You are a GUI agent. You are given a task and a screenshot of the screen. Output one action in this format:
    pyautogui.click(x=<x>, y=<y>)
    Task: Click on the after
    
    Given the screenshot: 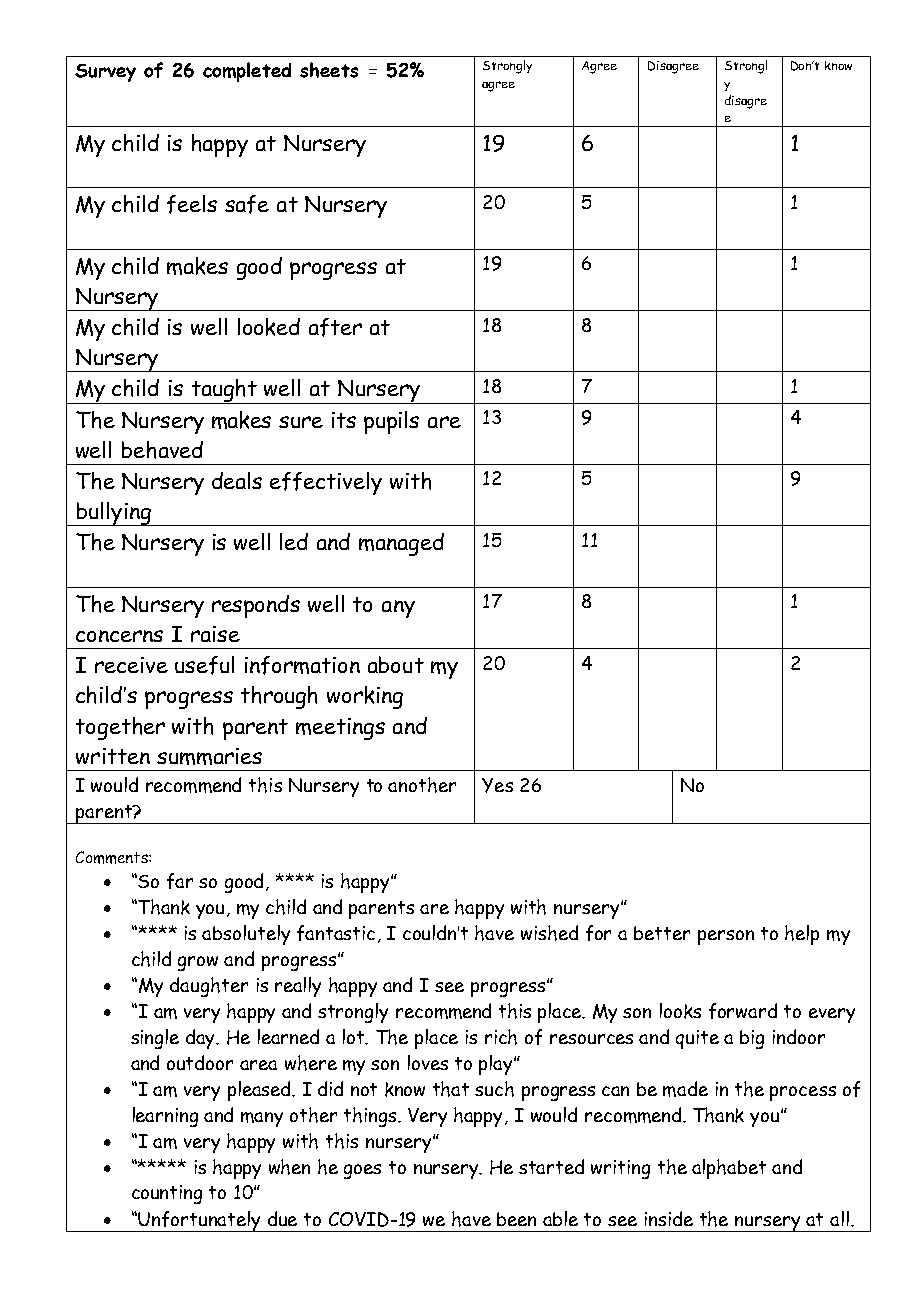 What is the action you would take?
    pyautogui.click(x=335, y=327)
